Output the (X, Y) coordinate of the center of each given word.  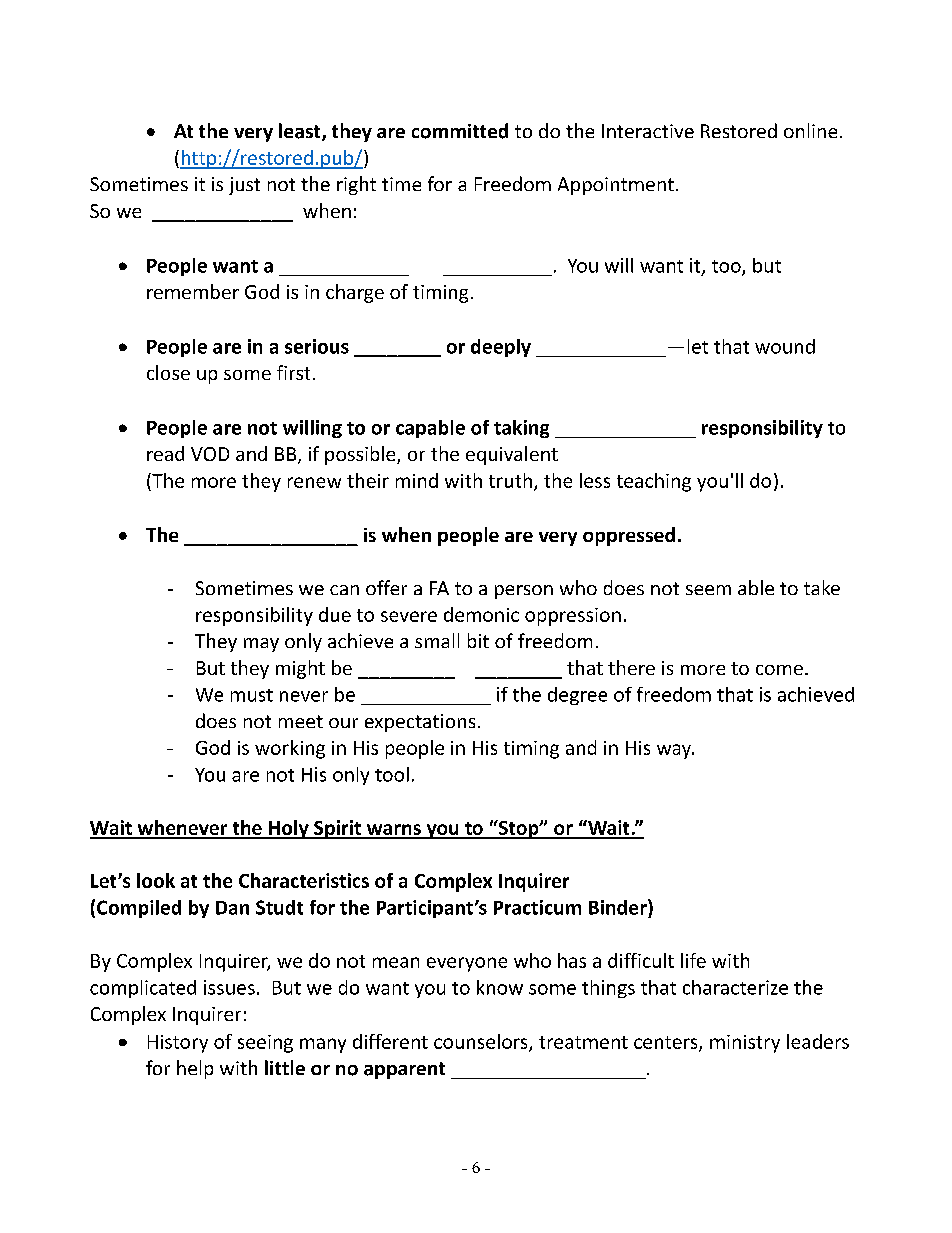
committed (460, 131)
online (810, 130)
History (178, 1044)
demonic (481, 614)
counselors (482, 1042)
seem (708, 590)
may (261, 645)
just (244, 186)
